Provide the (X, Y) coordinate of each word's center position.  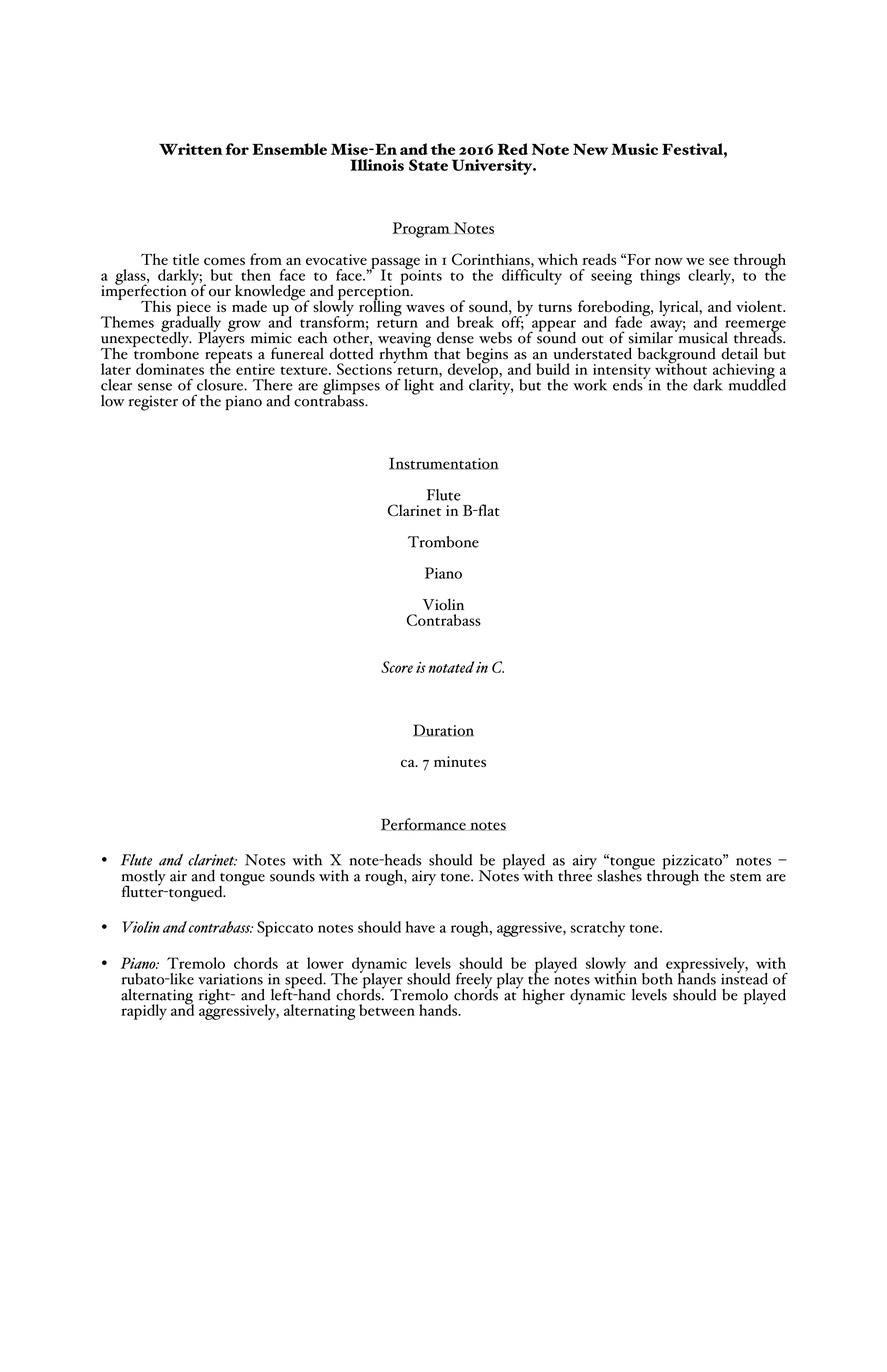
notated (452, 667)
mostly (143, 879)
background (675, 356)
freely (474, 982)
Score (397, 667)
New (590, 149)
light (419, 387)
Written (191, 149)
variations (230, 979)
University (493, 167)
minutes (460, 761)
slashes (619, 874)
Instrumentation (444, 463)
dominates (170, 369)
